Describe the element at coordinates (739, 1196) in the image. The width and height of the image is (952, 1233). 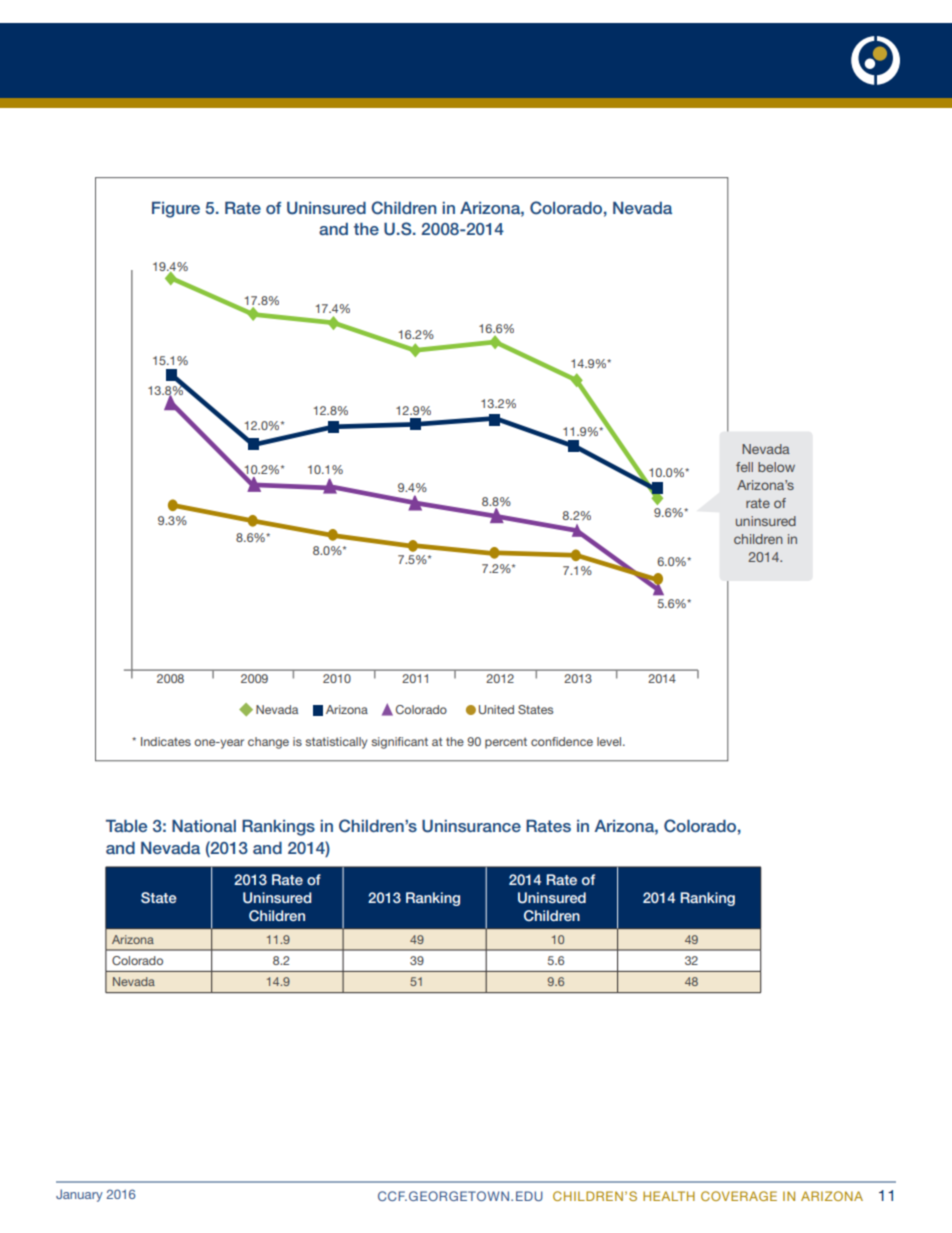
I see `COVERAGE` at that location.
